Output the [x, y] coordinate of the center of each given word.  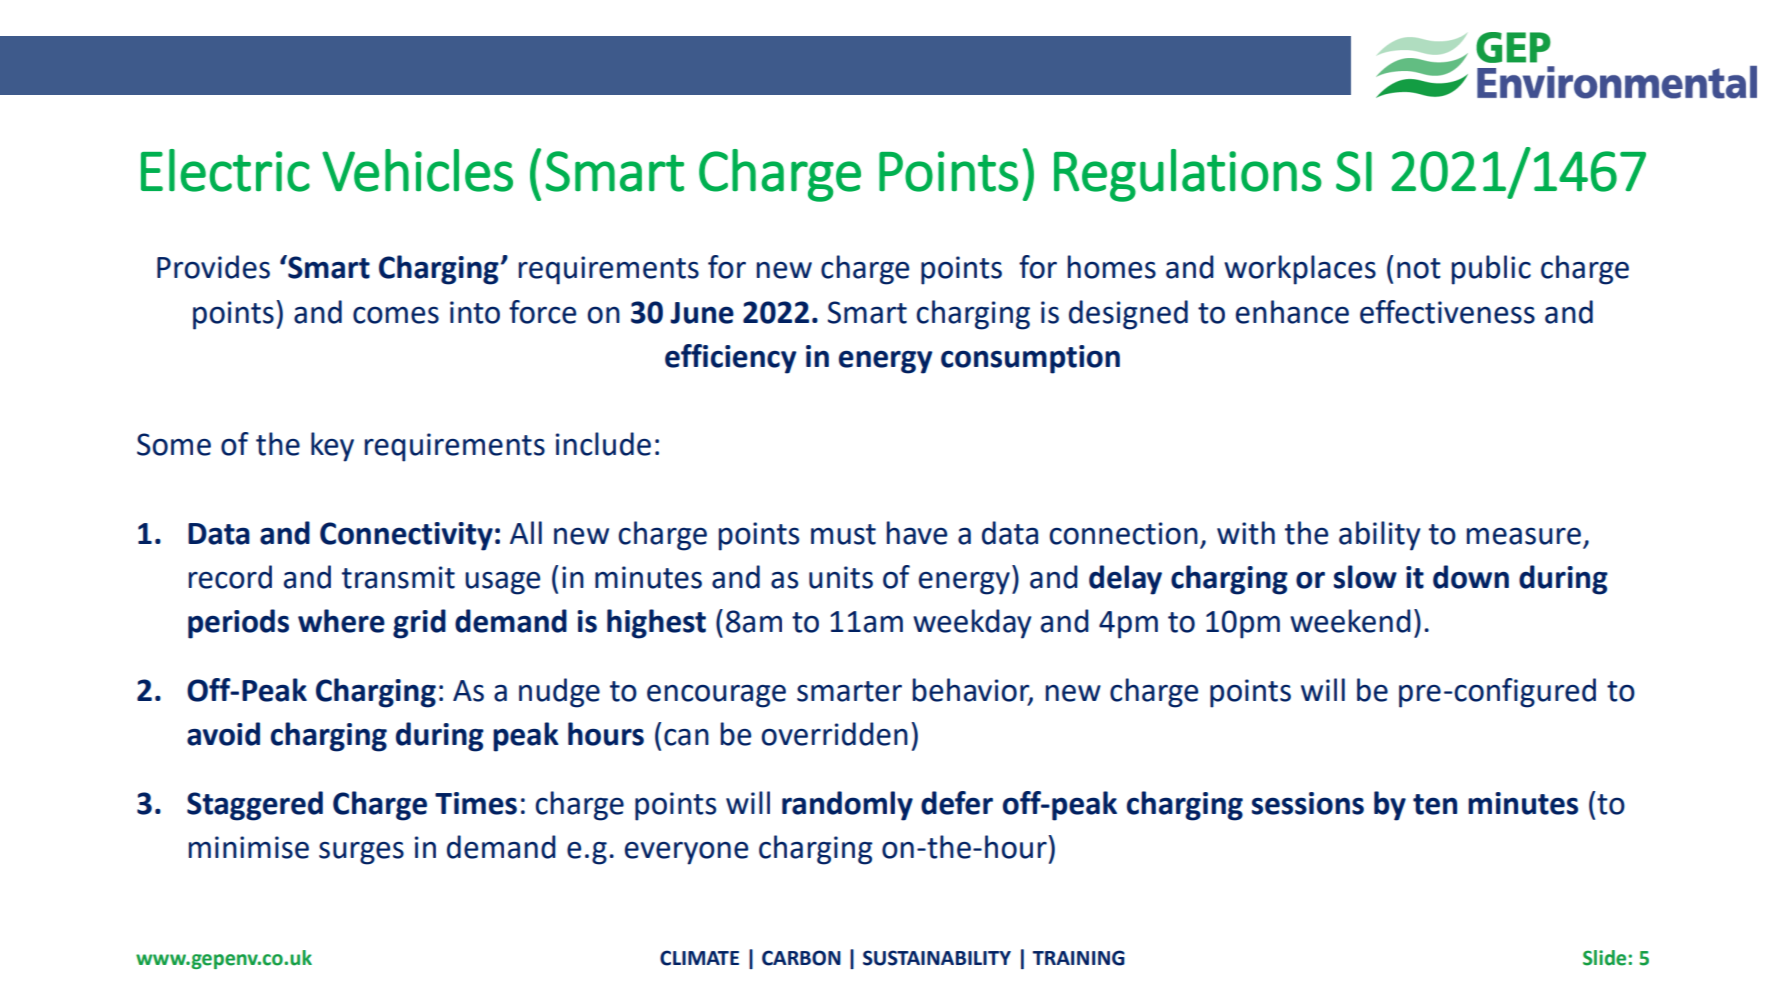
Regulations [1188, 175]
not [1419, 268]
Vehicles [417, 170]
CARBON [801, 958]
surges [361, 853]
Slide [1606, 958]
